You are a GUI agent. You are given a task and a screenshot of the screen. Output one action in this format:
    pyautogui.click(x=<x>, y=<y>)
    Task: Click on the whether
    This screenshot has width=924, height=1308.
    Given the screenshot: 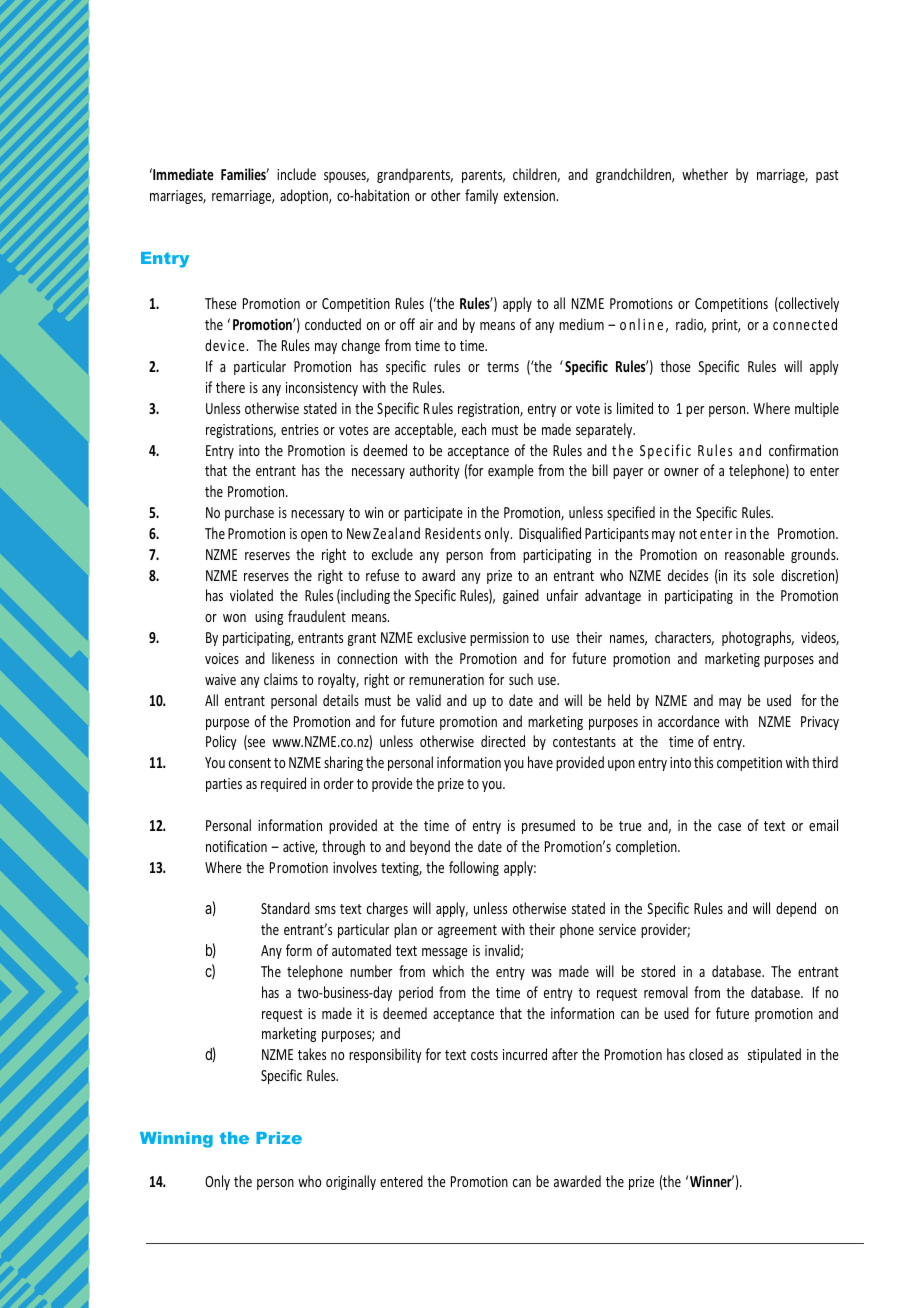 What is the action you would take?
    pyautogui.click(x=705, y=174)
